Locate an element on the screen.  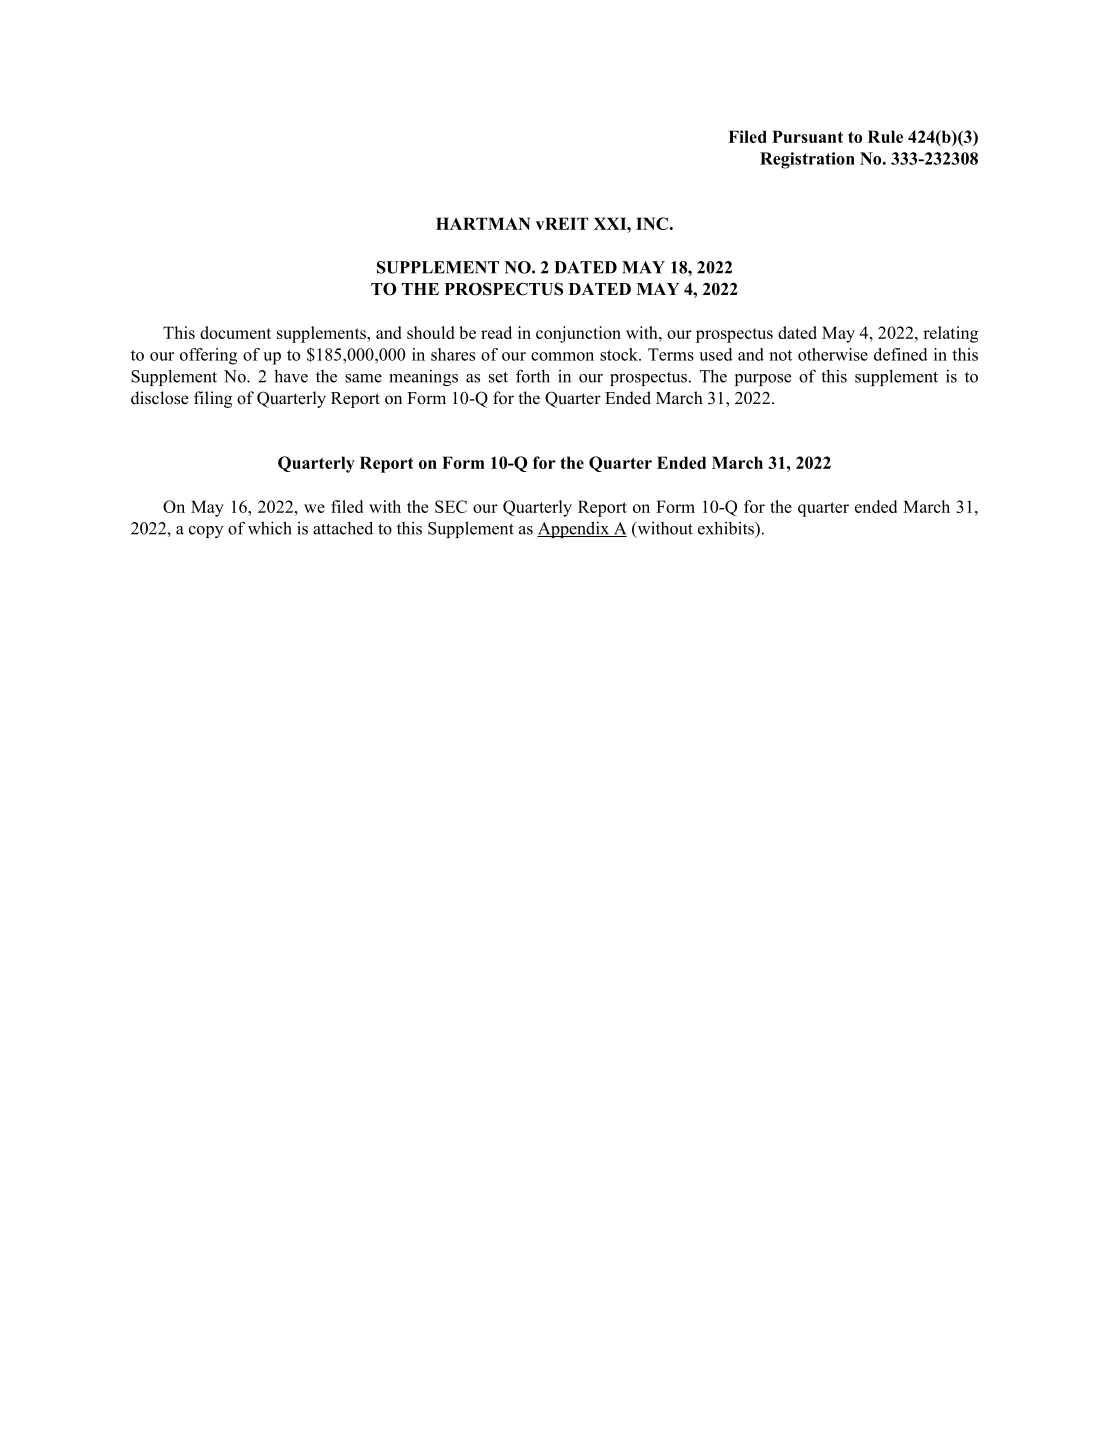
INC is located at coordinates (652, 223).
